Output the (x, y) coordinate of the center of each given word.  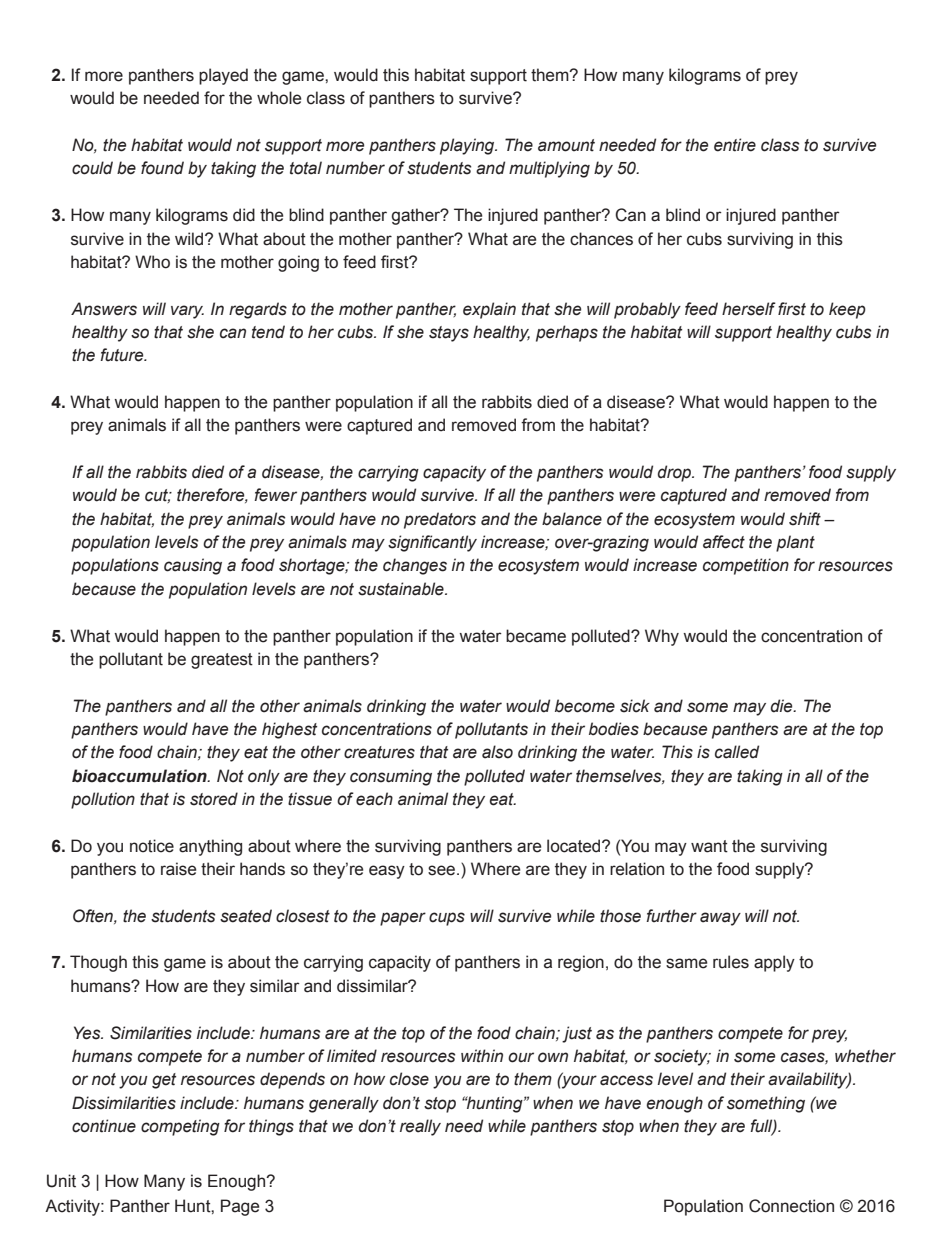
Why (662, 637)
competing (180, 1127)
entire (735, 145)
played (223, 76)
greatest (222, 661)
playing (468, 146)
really (420, 1127)
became (536, 636)
